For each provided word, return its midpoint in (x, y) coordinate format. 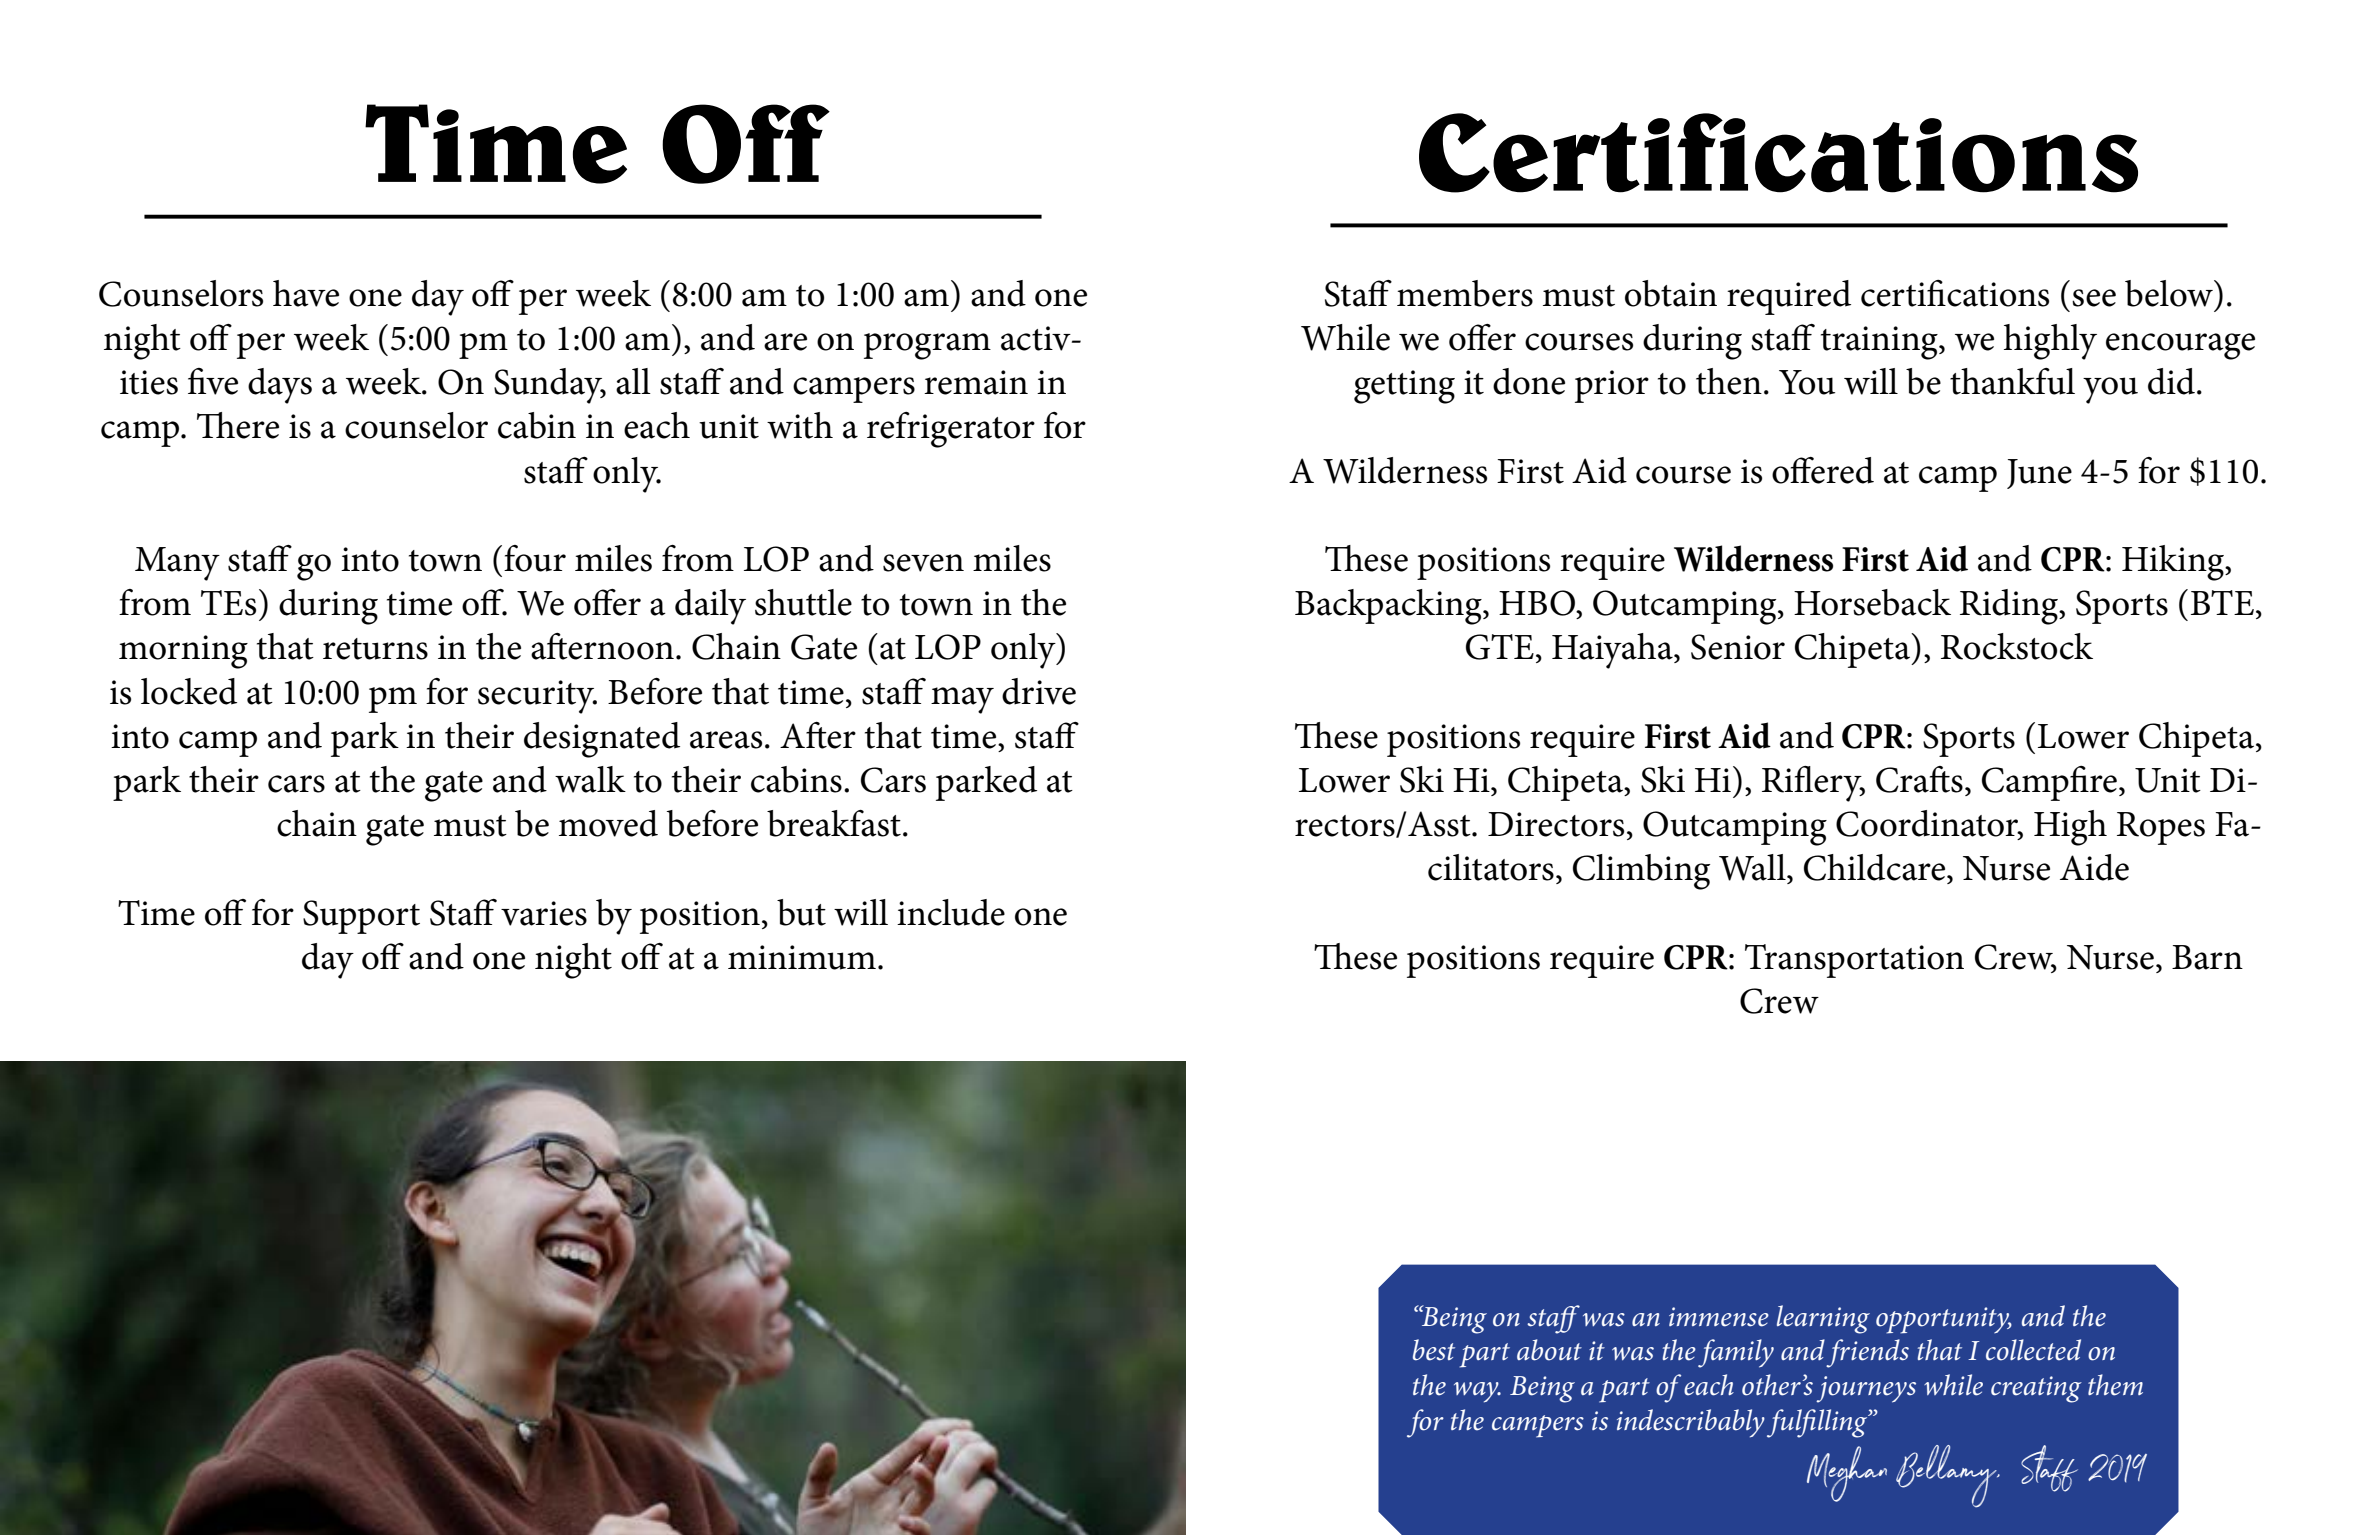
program (927, 346)
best (1434, 1350)
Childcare (1876, 867)
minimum (802, 957)
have (306, 293)
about (1549, 1350)
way (1477, 1392)
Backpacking (1389, 607)
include (951, 912)
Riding (2010, 607)
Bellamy (1947, 1476)
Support (361, 917)
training (1880, 343)
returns (375, 649)
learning (1823, 1319)
